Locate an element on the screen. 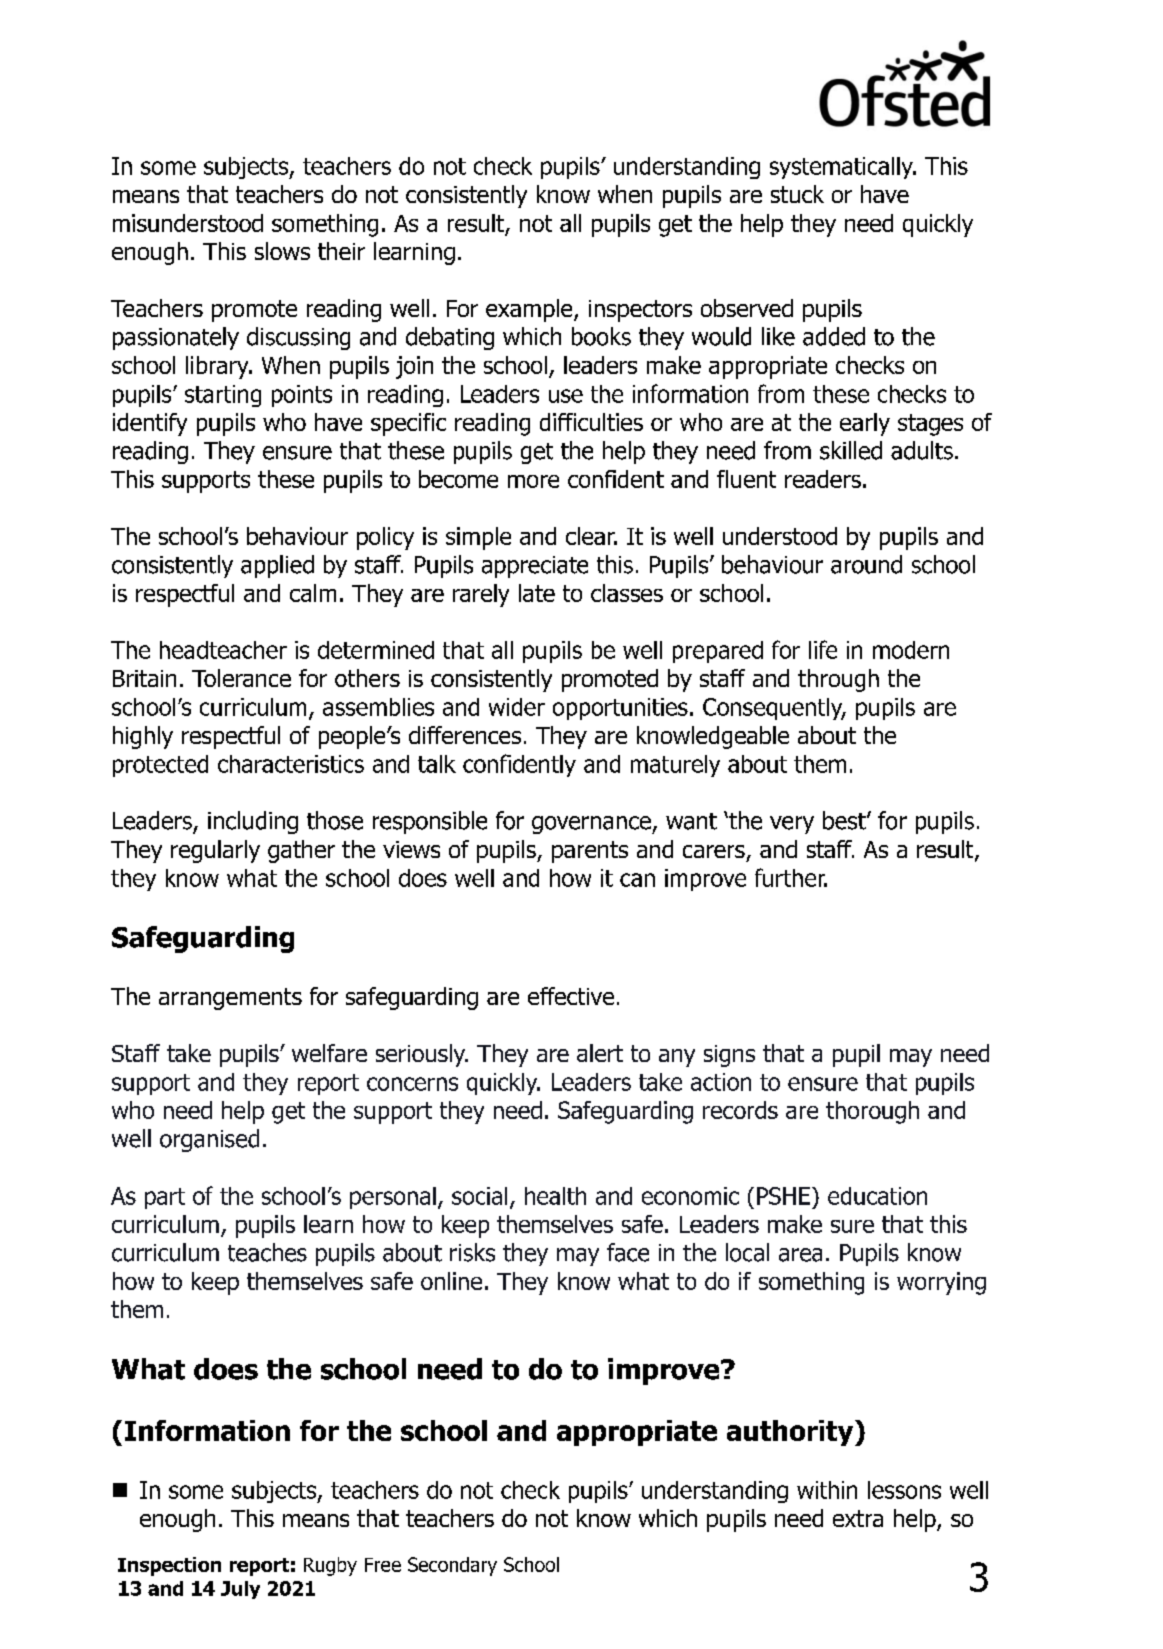 The height and width of the screenshot is (1649, 1163). example is located at coordinates (530, 310).
